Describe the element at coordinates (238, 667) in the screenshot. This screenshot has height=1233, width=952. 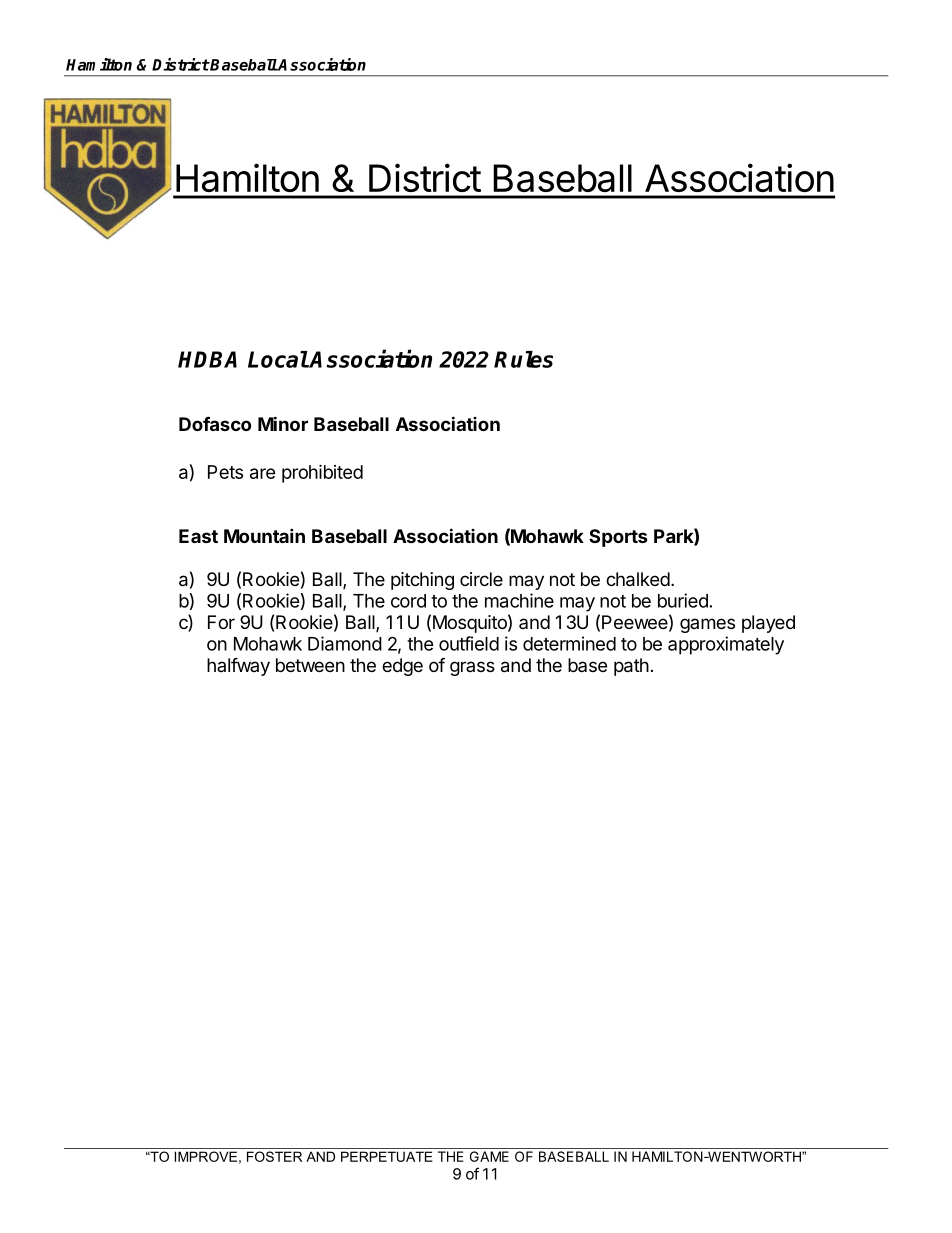
I see `halfway` at that location.
